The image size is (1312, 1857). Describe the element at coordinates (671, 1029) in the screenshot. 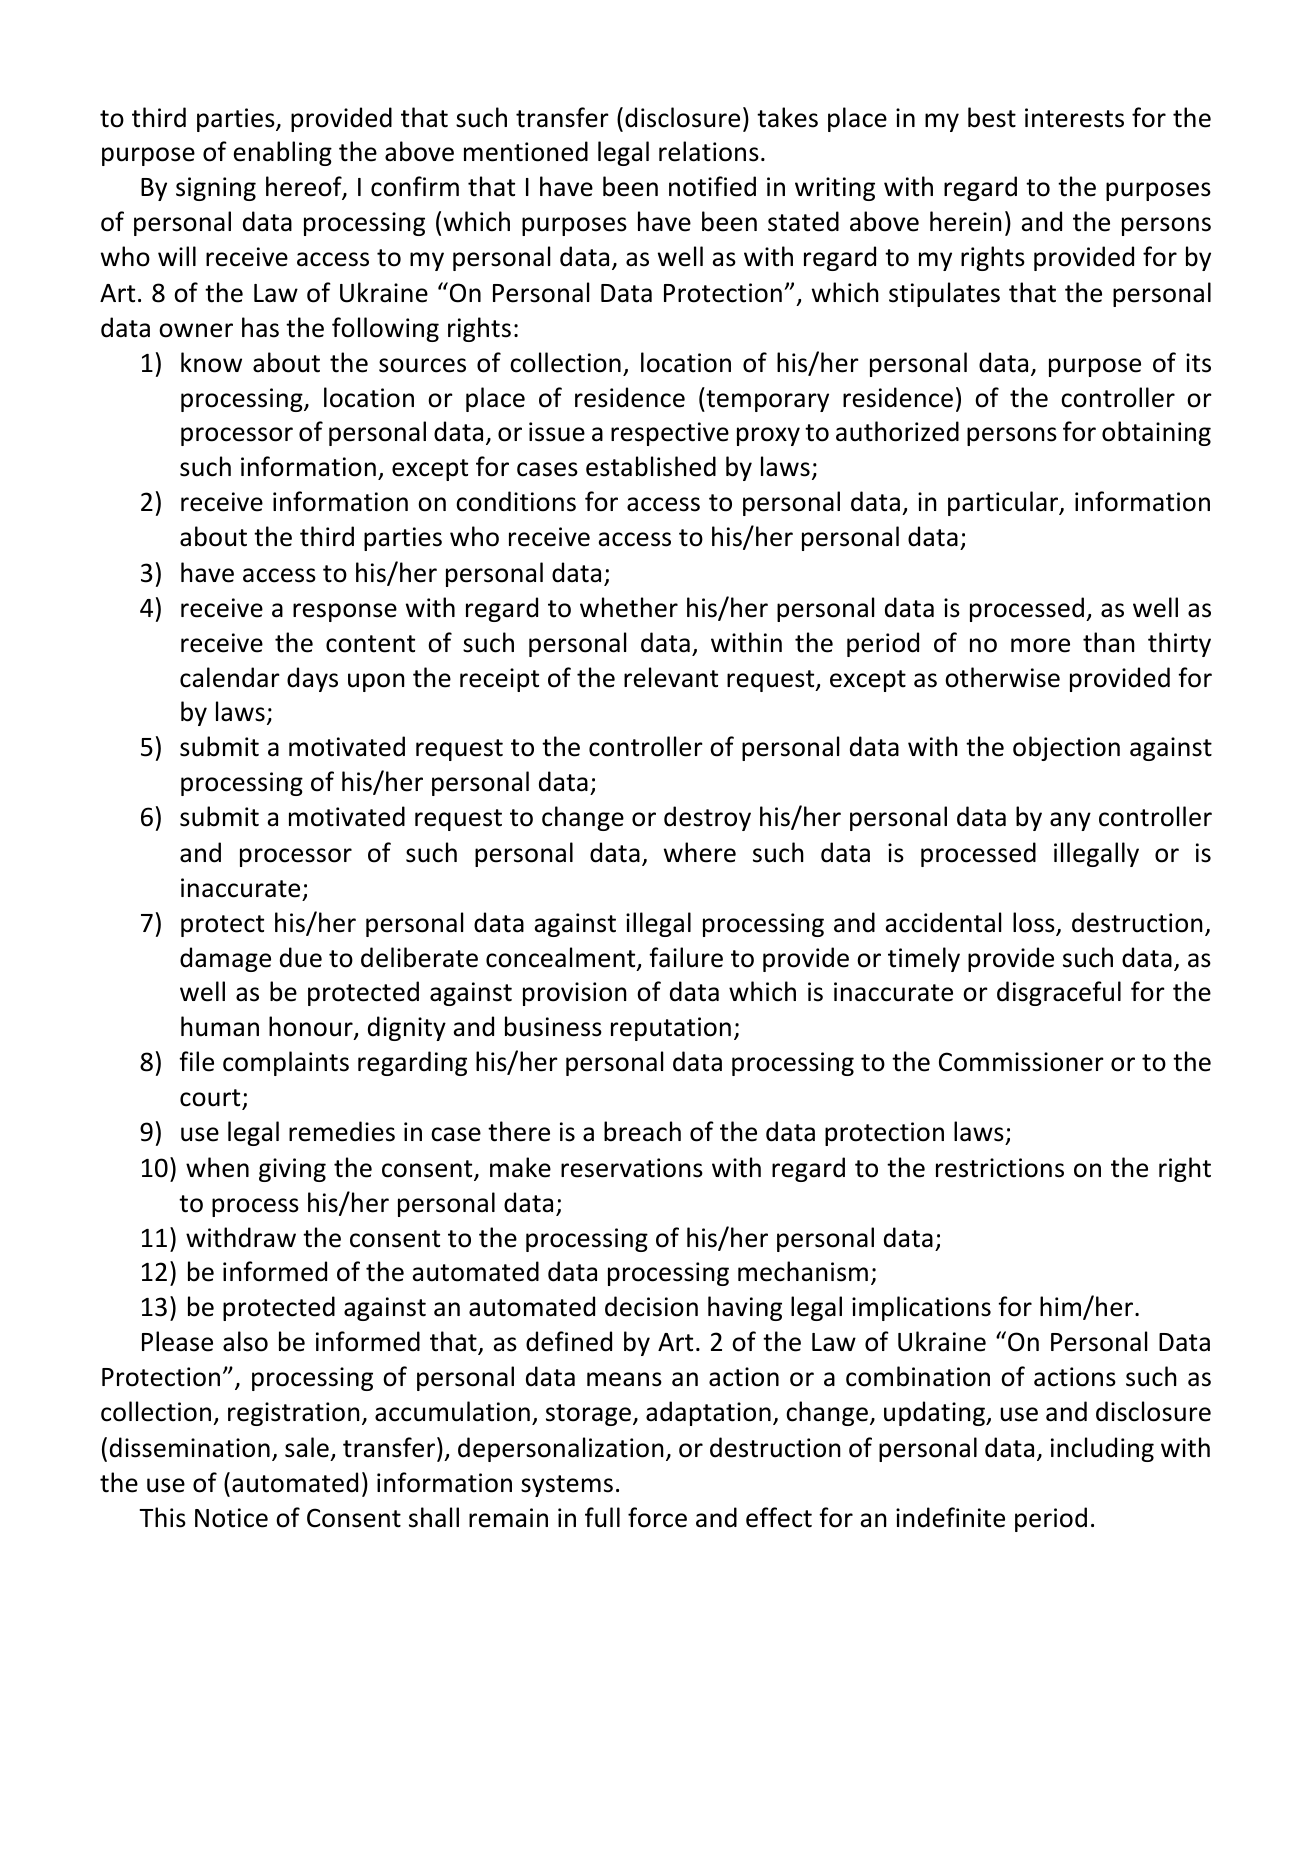

I see `reputation` at that location.
